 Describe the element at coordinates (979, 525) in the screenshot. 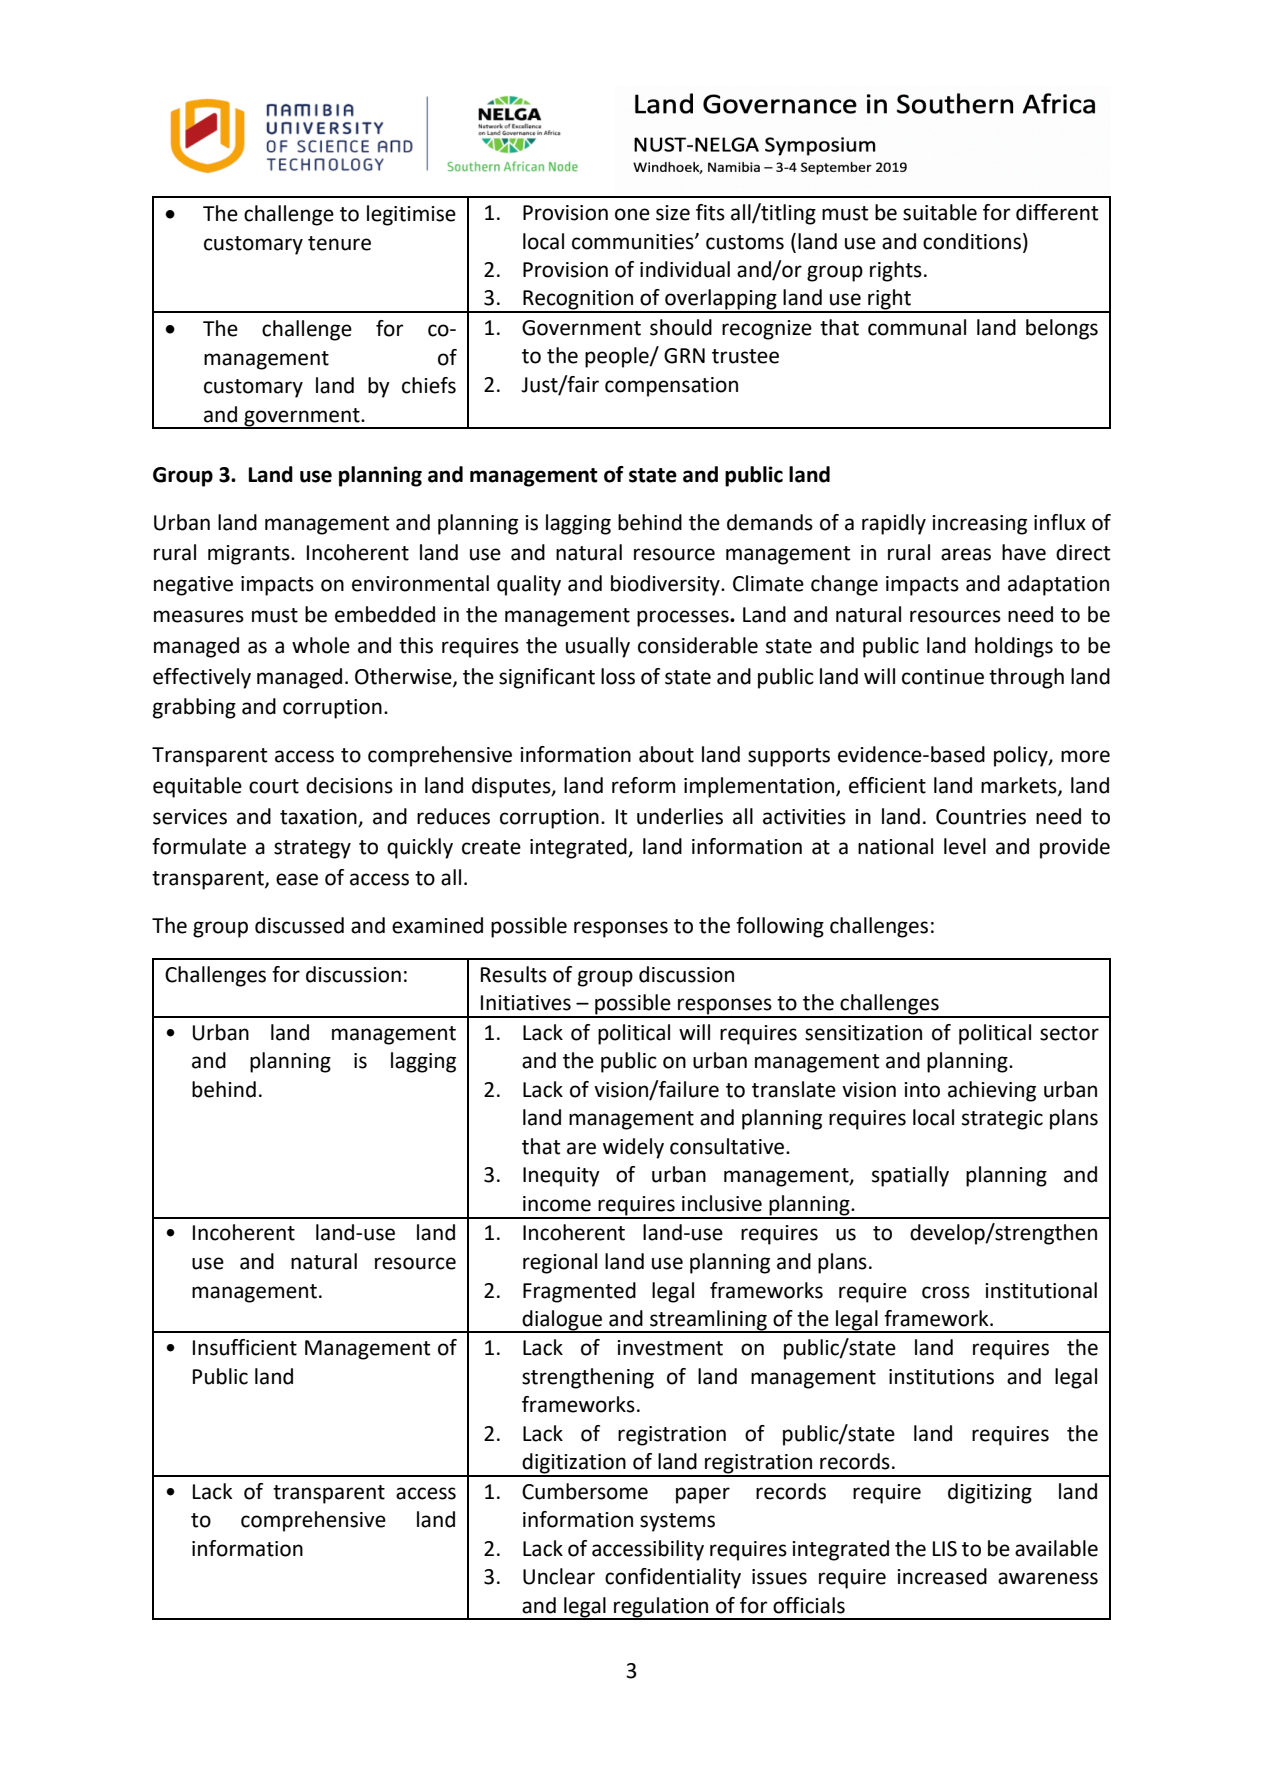

I see `increasing` at that location.
